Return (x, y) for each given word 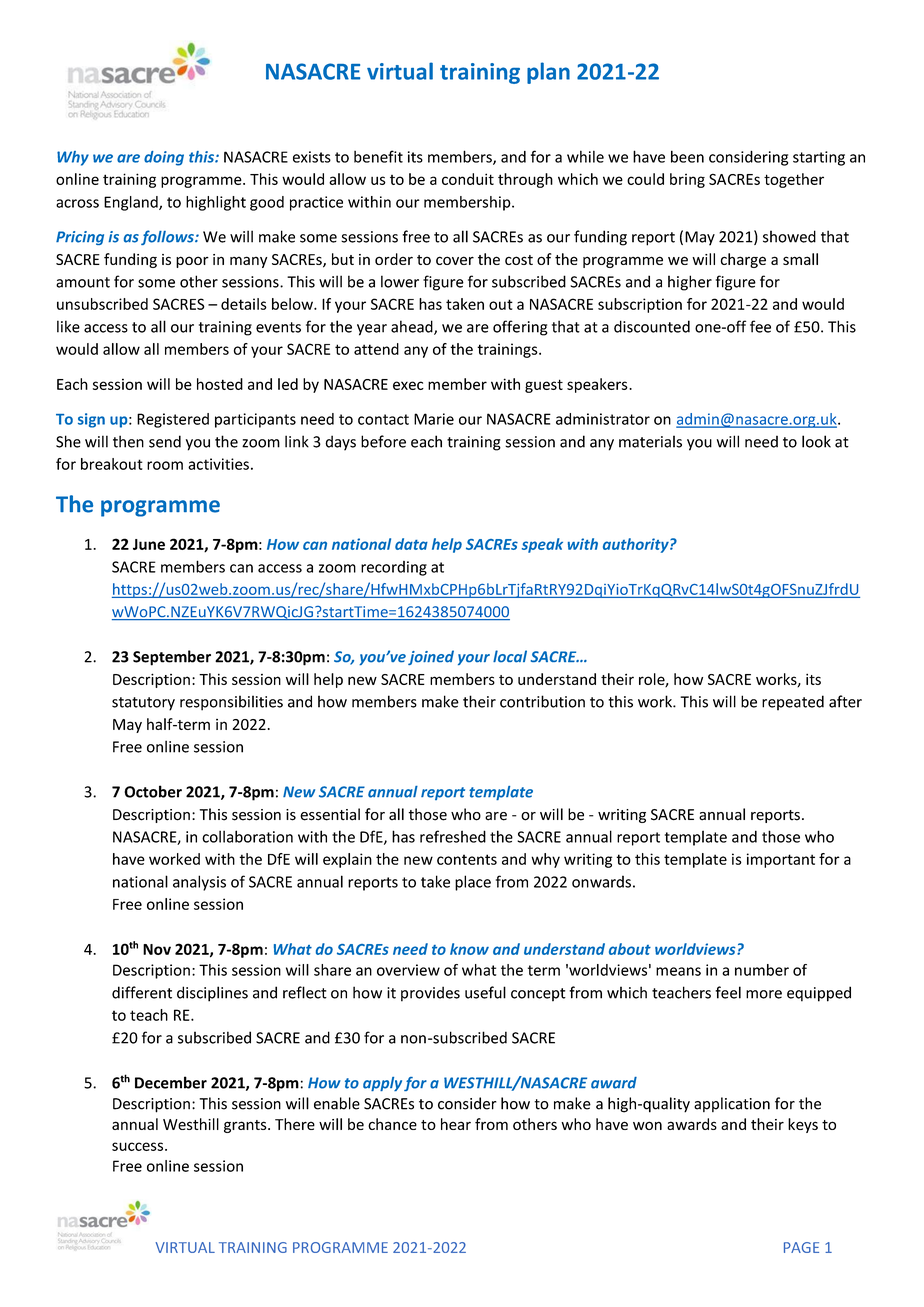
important (781, 860)
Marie (434, 419)
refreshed (453, 836)
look (816, 441)
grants (246, 1126)
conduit (468, 179)
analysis (199, 883)
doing (164, 158)
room (165, 465)
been (687, 156)
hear (456, 1124)
